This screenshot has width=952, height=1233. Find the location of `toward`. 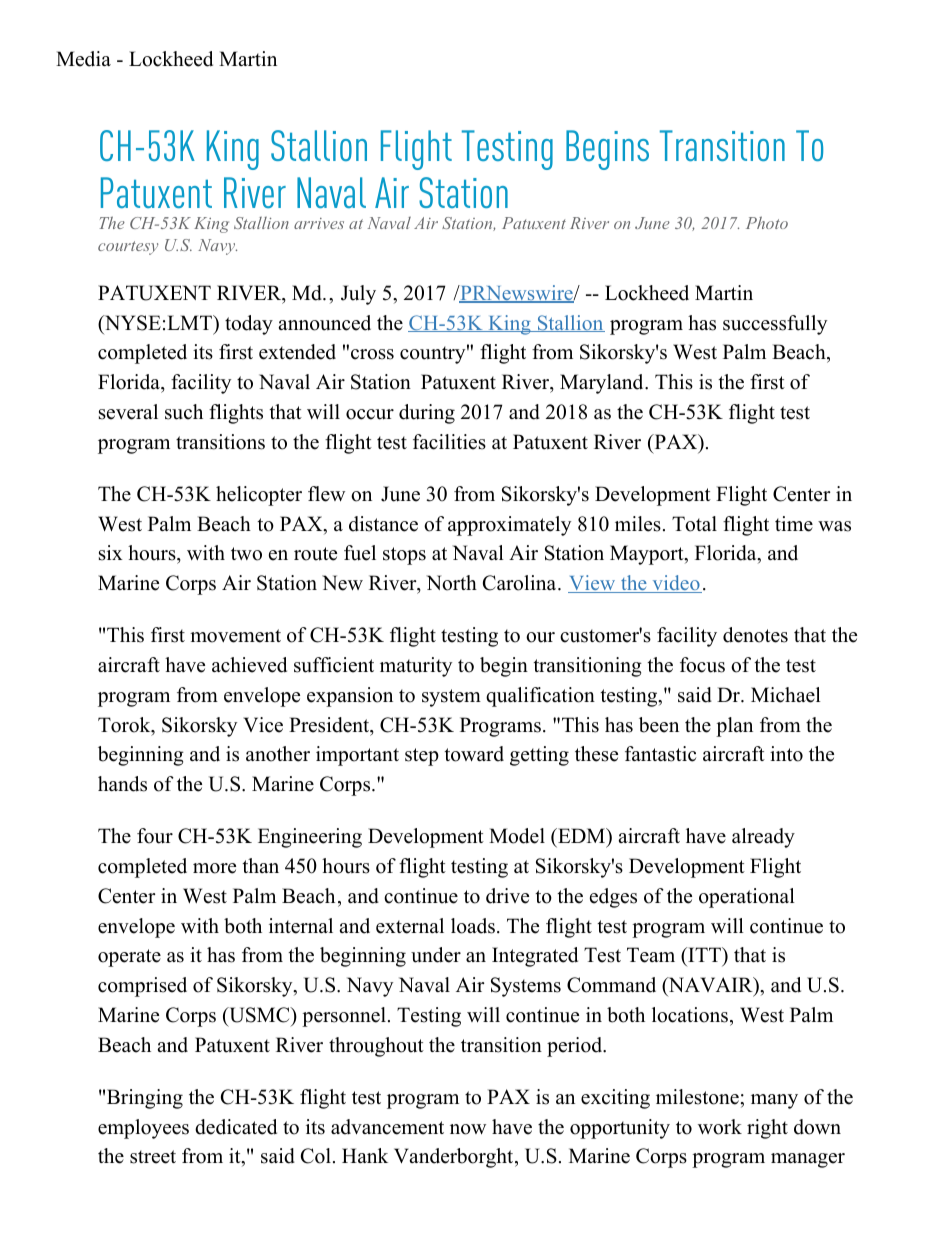

toward is located at coordinates (474, 754).
